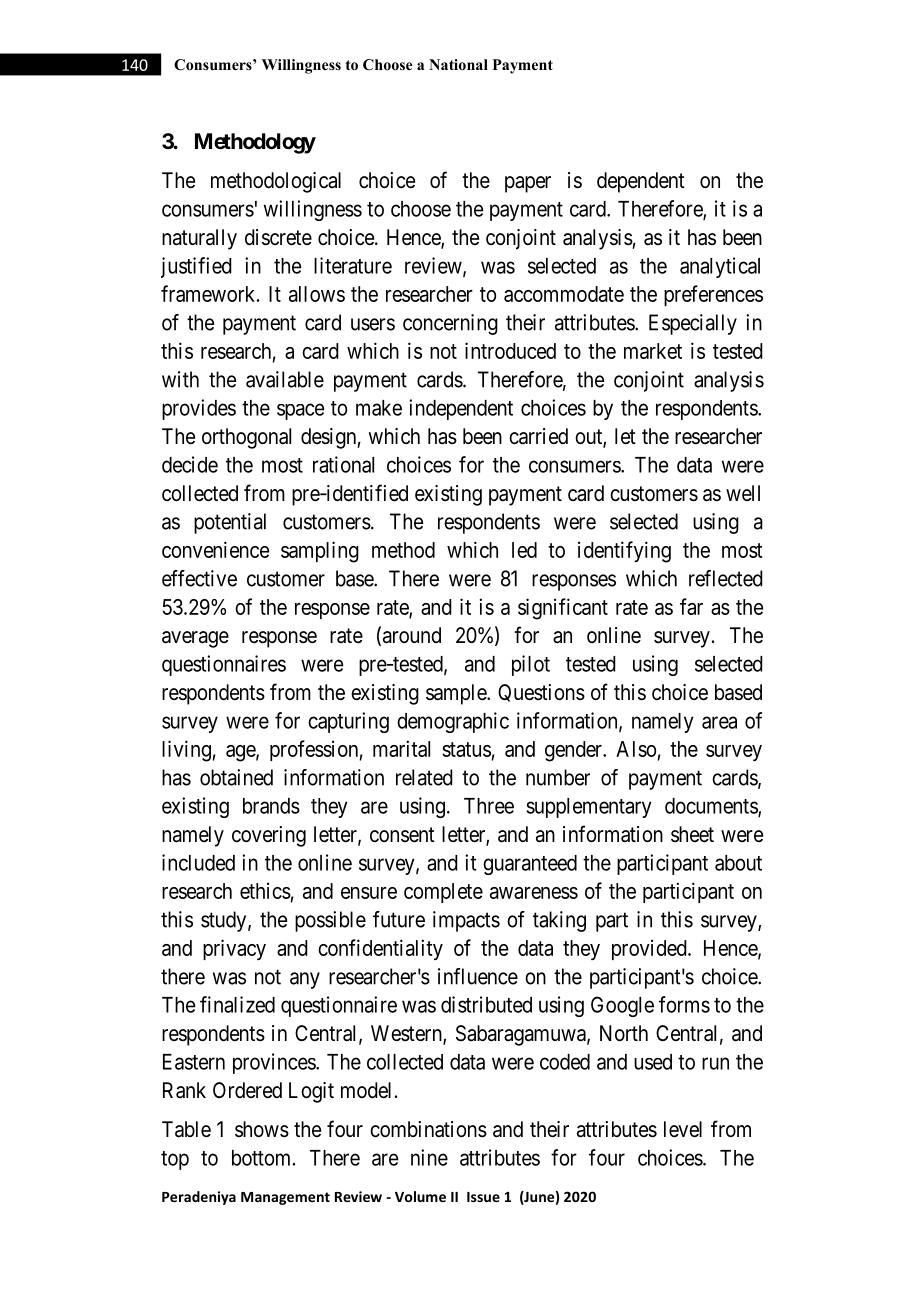 Image resolution: width=924 pixels, height=1305 pixels. I want to click on paper, so click(528, 184).
